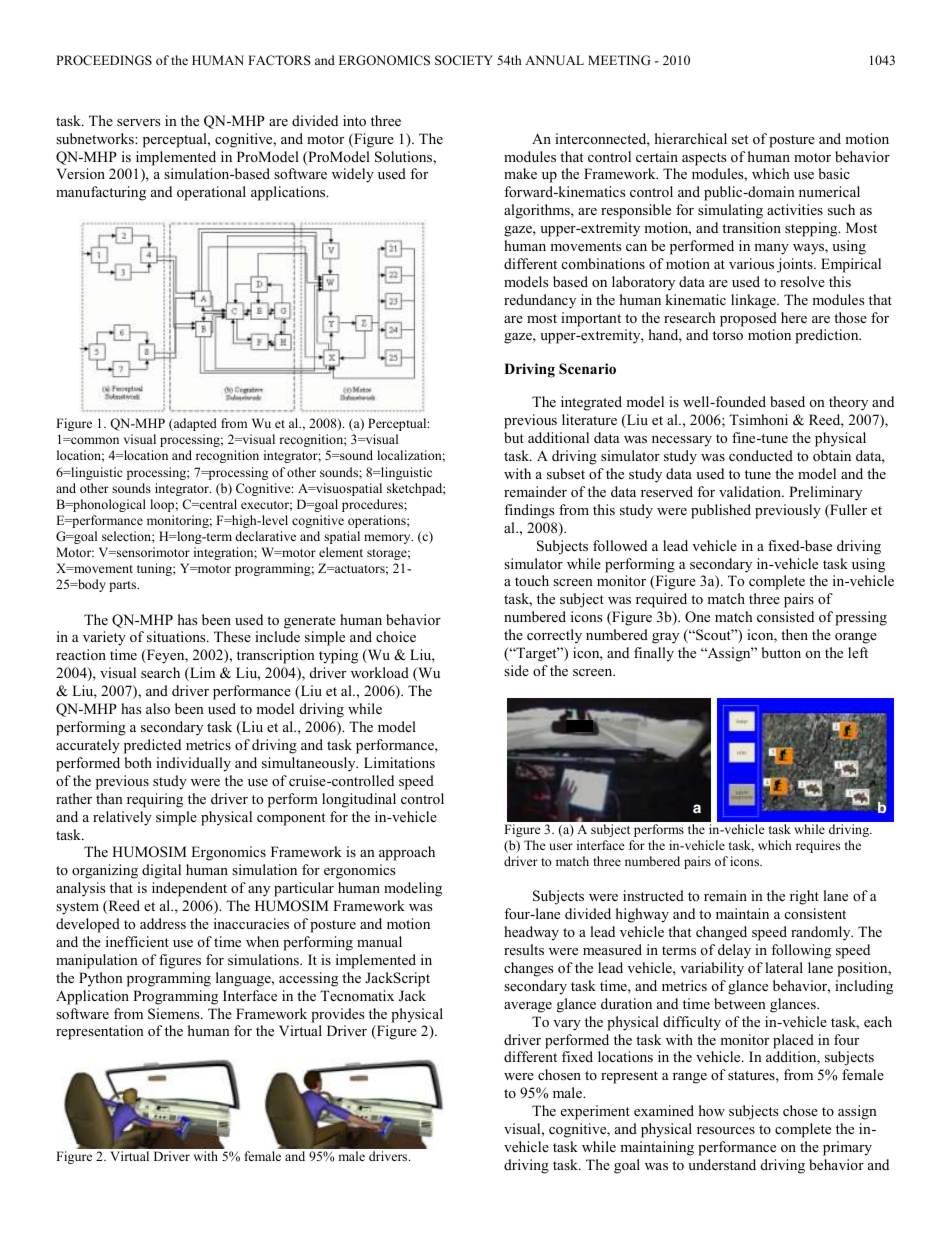 Image resolution: width=952 pixels, height=1233 pixels. I want to click on validation, so click(751, 491).
